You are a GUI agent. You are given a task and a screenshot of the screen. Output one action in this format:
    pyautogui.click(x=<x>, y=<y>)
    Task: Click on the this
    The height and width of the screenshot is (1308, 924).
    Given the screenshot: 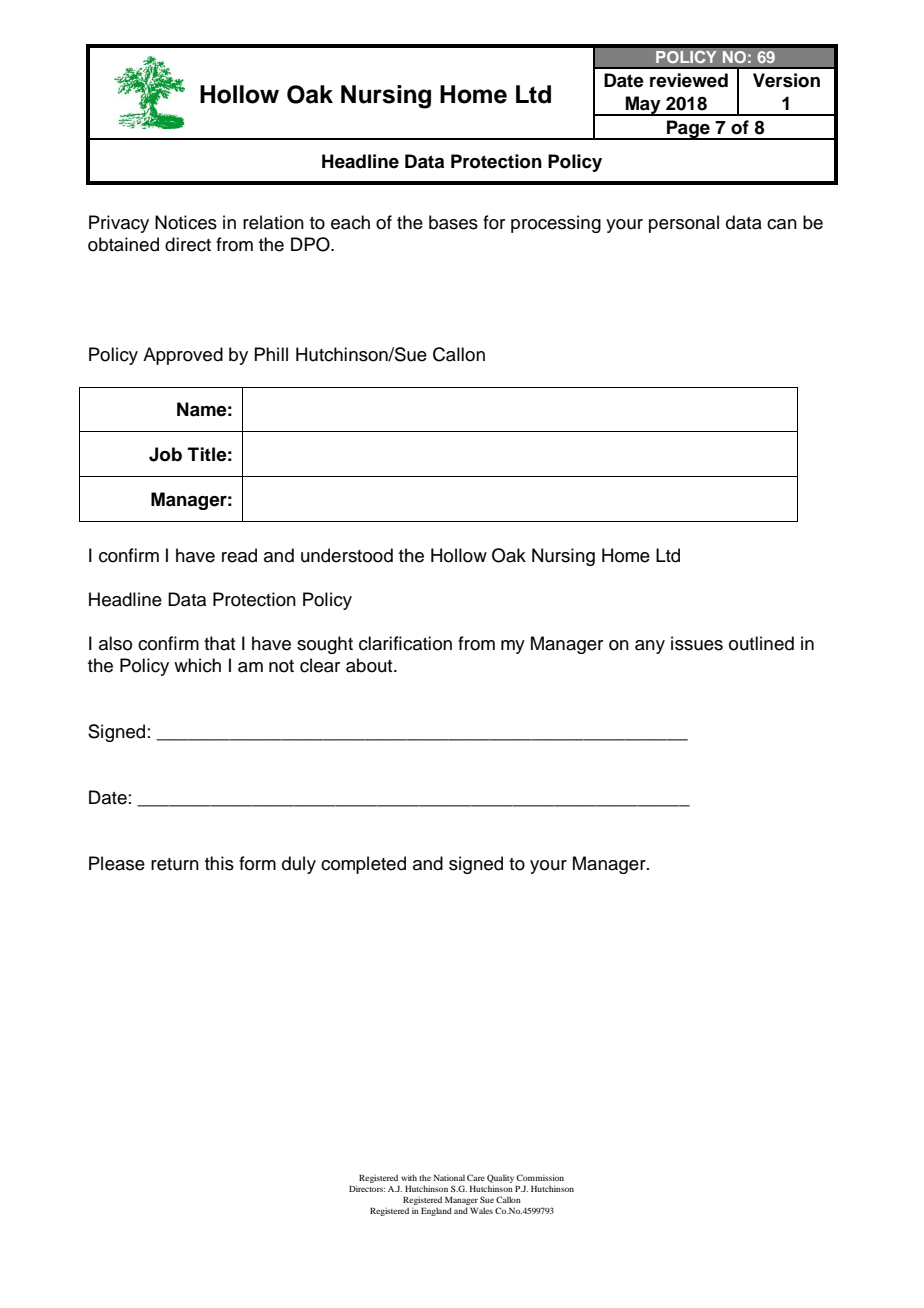 What is the action you would take?
    pyautogui.click(x=219, y=863)
